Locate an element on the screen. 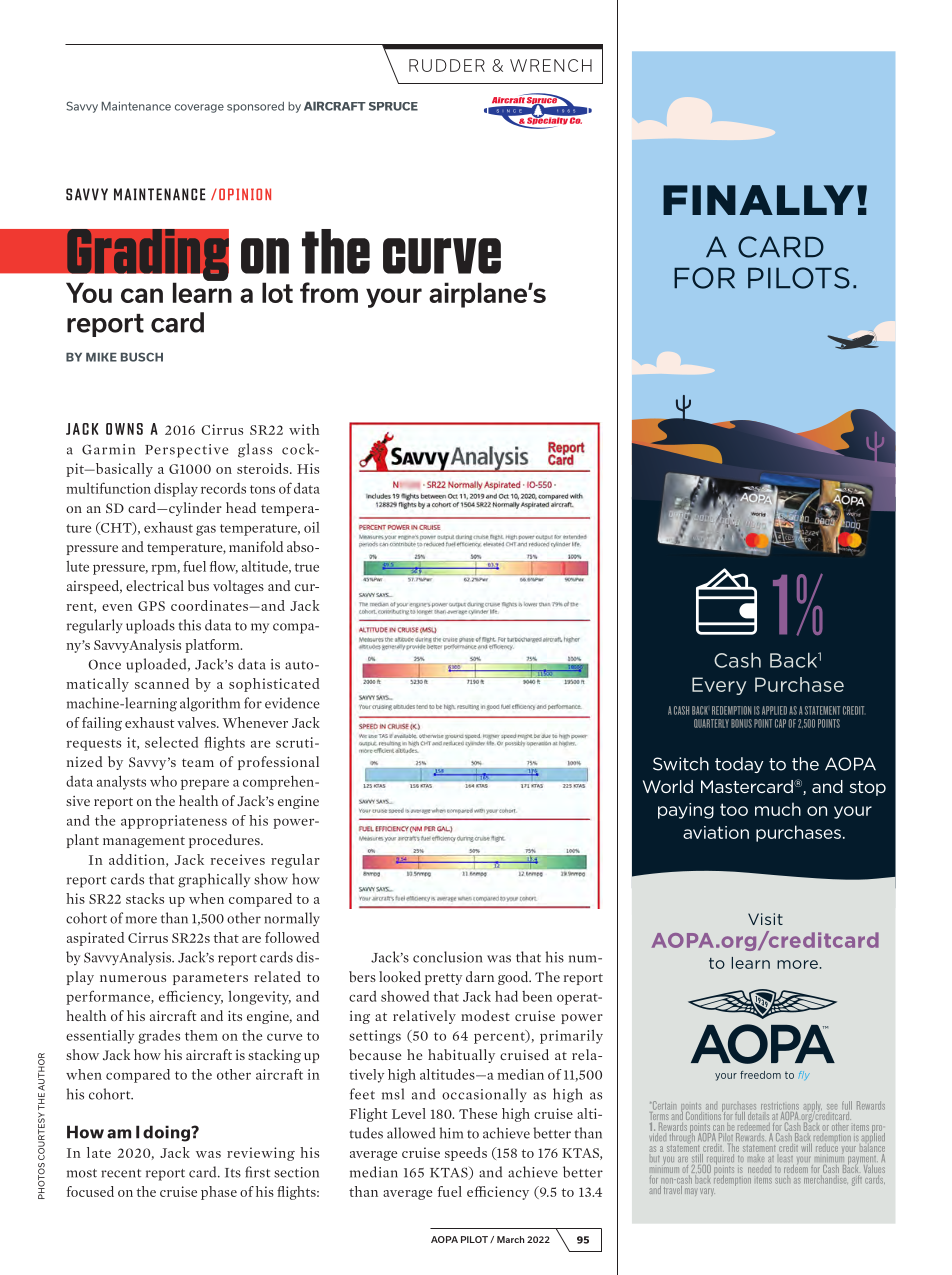  stacks is located at coordinates (145, 898).
